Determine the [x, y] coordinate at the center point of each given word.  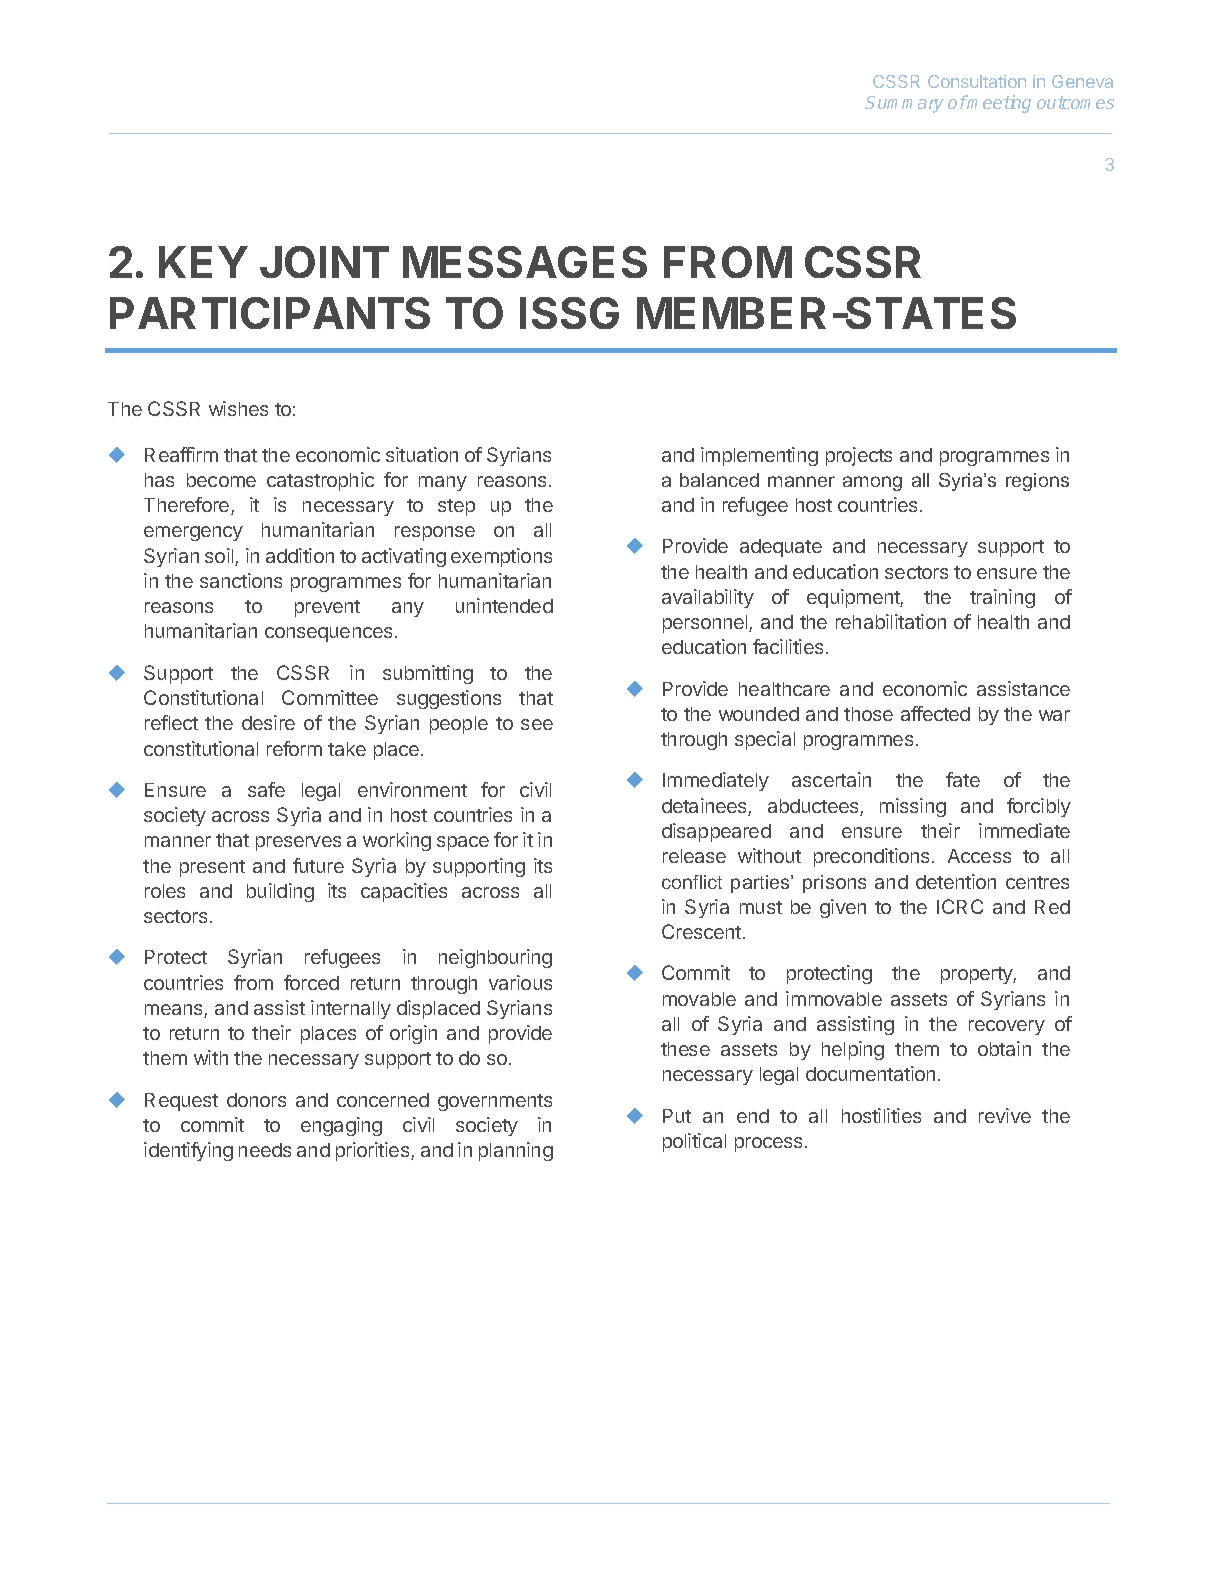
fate [963, 779]
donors [256, 1100]
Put [677, 1116]
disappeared [716, 832]
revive [1005, 1115]
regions [1037, 482]
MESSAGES [525, 262]
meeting [998, 104]
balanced [719, 480]
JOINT [324, 262]
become [221, 480]
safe [266, 789]
